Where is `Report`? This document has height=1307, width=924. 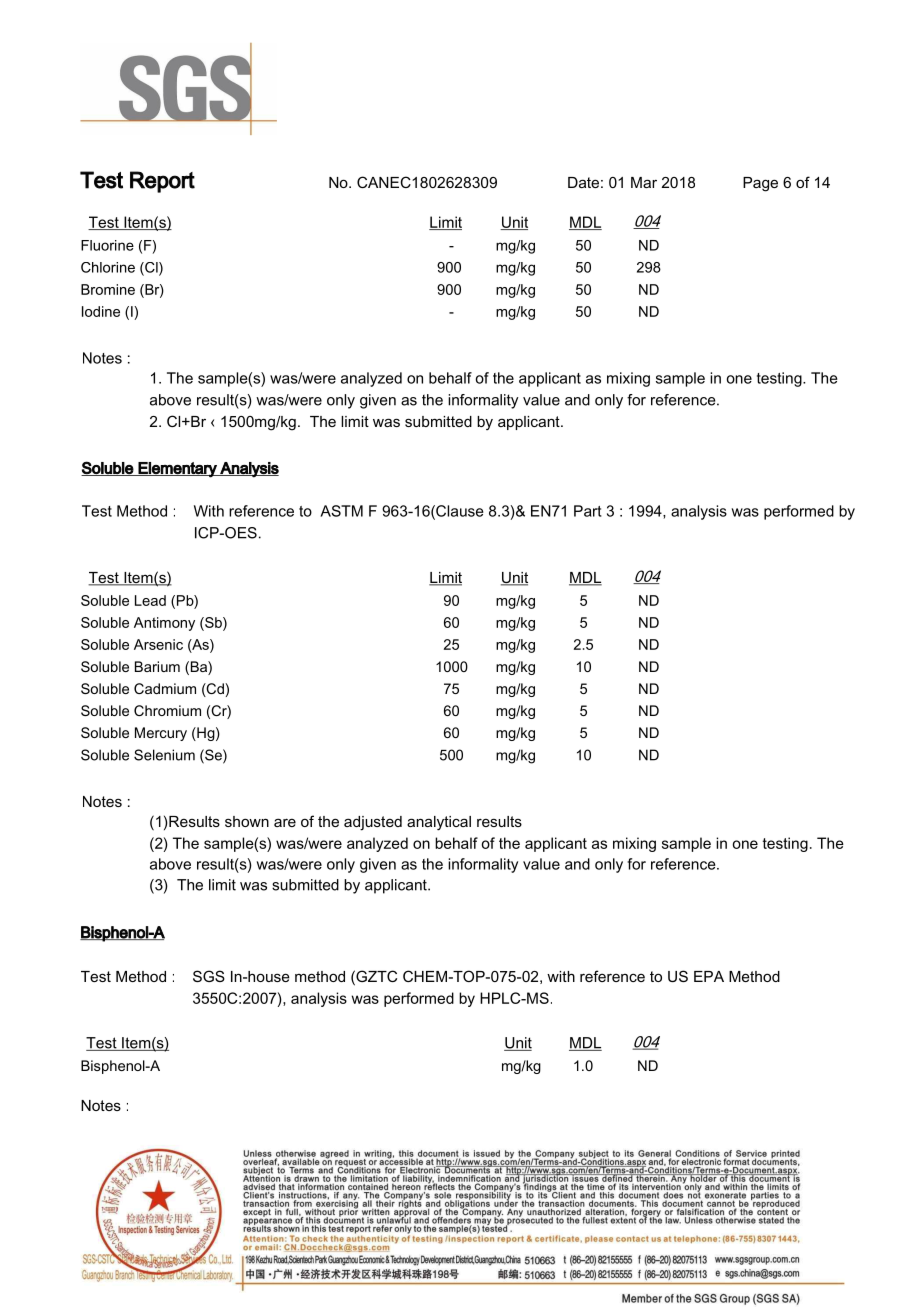
Report is located at coordinates (162, 182).
